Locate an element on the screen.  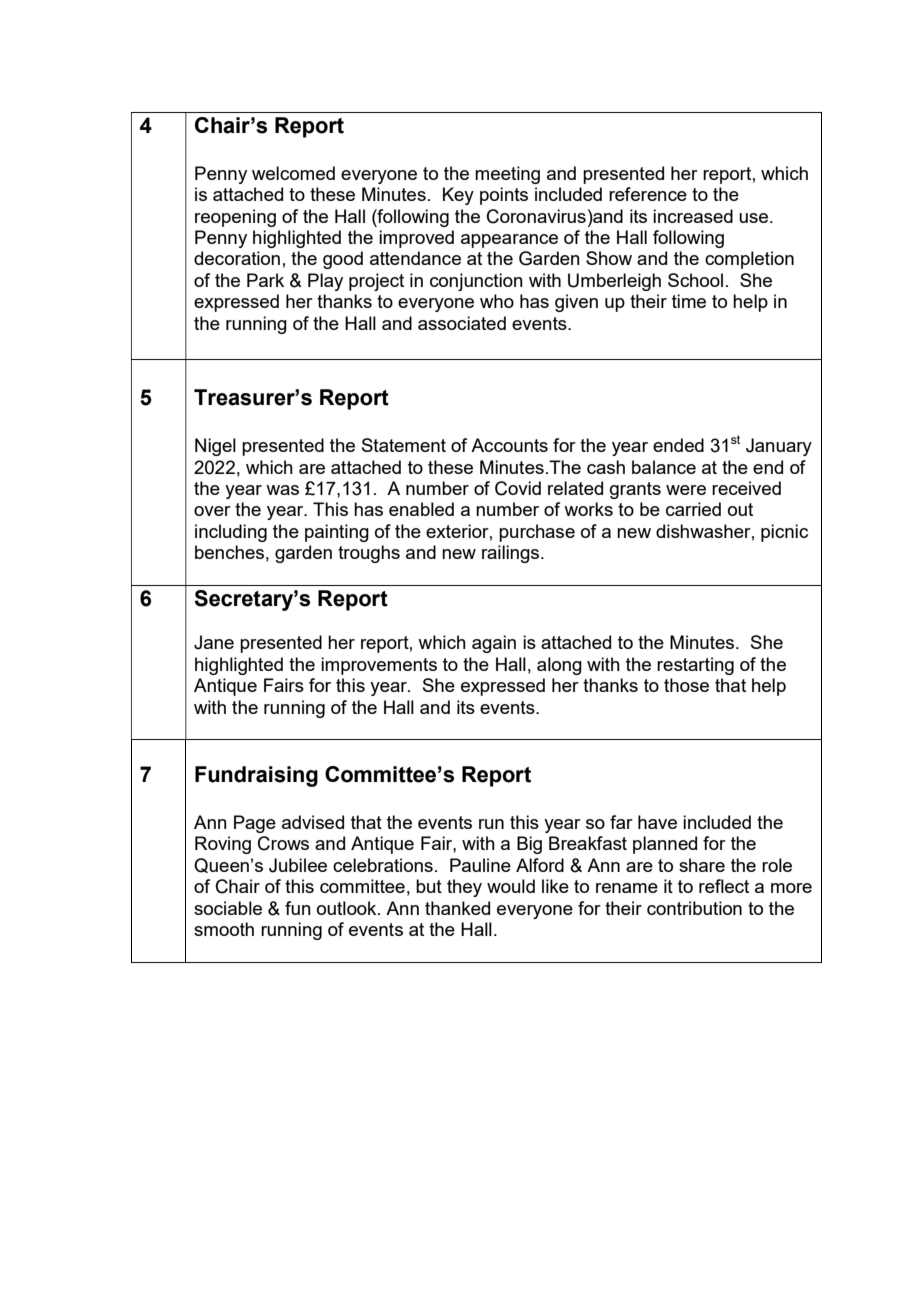
would is located at coordinates (511, 886).
